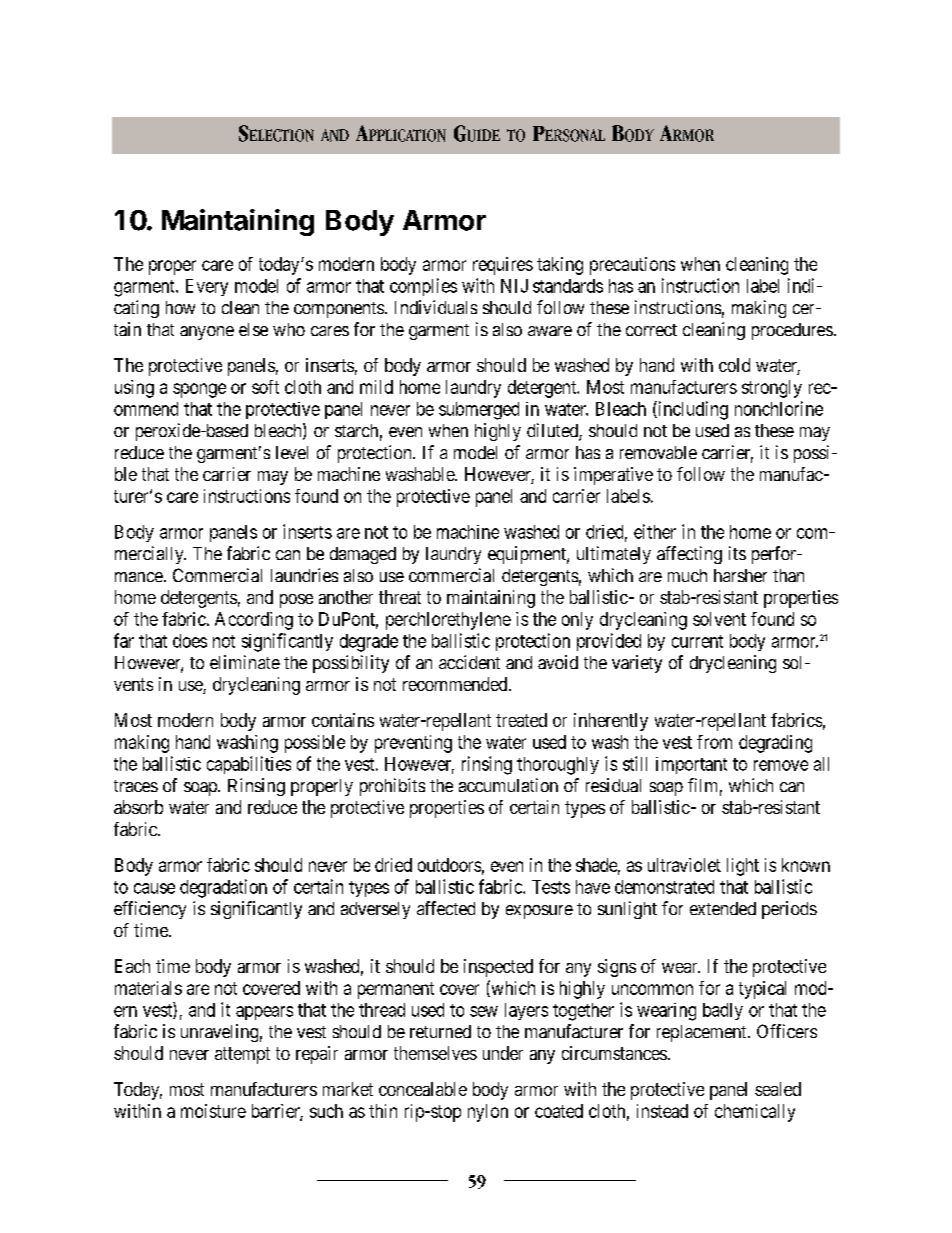  I want to click on complies, so click(423, 287).
